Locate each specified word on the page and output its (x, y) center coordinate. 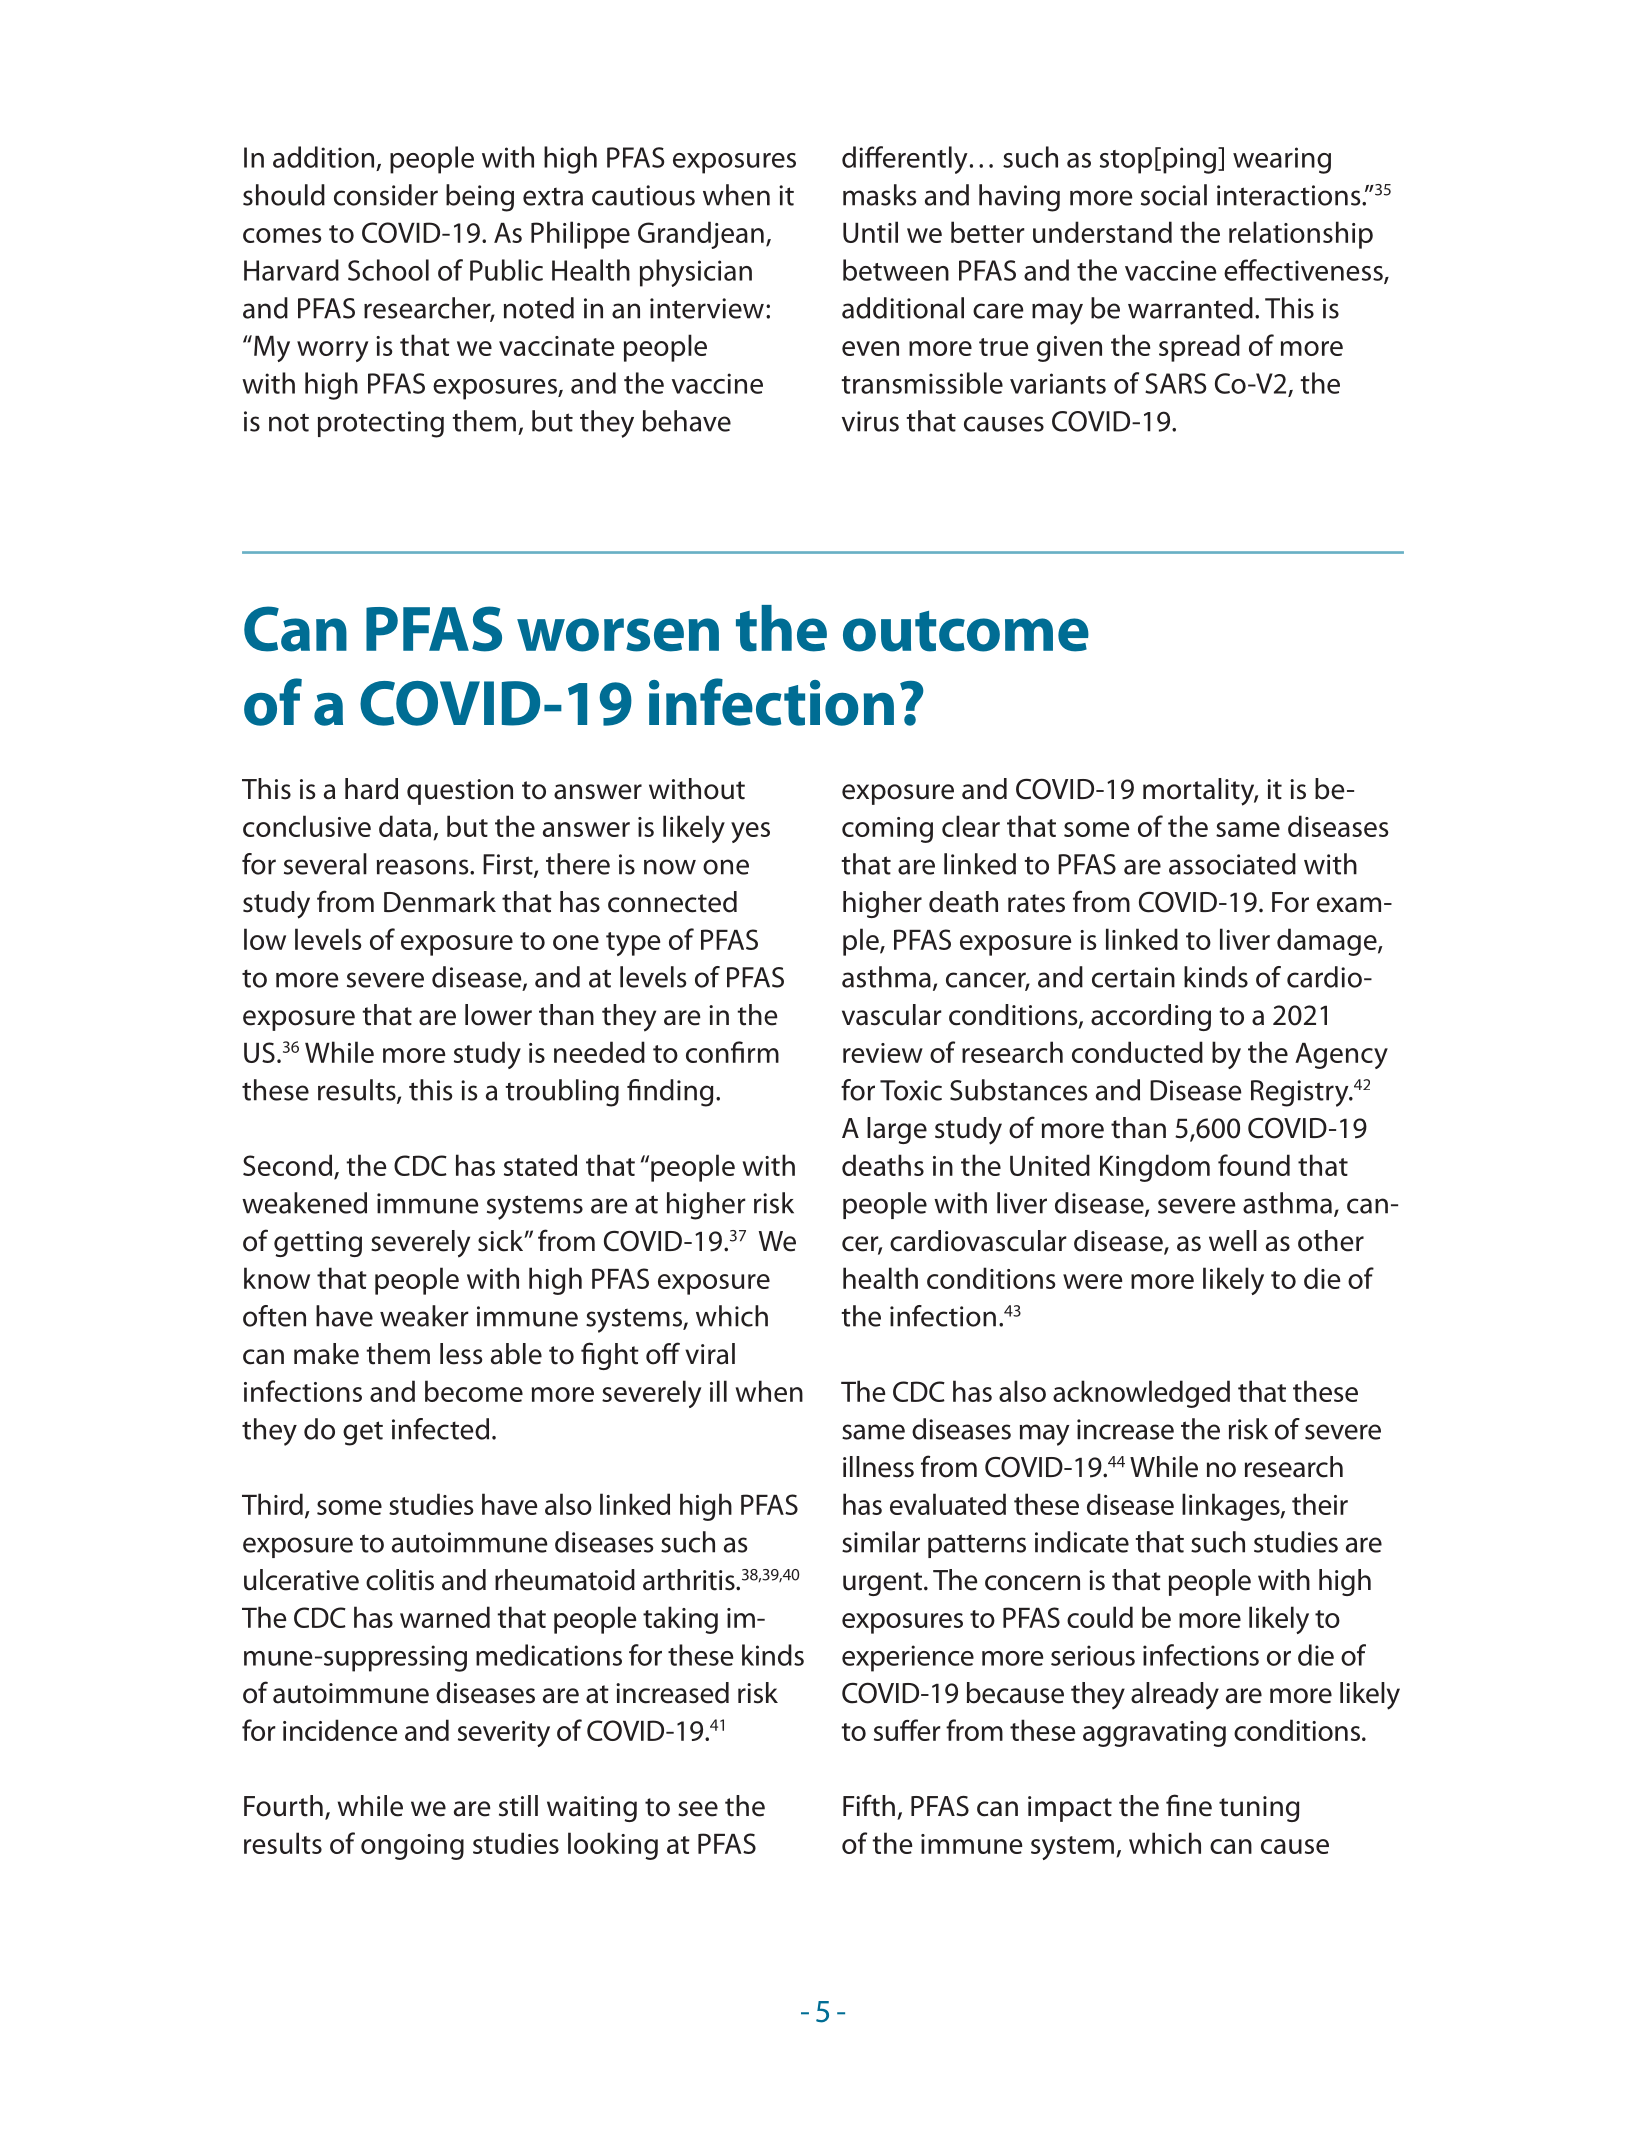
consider (386, 195)
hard (371, 789)
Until (870, 232)
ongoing (412, 1847)
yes (750, 832)
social (1174, 195)
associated (1232, 864)
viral (710, 1354)
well (1233, 1241)
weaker (424, 1316)
